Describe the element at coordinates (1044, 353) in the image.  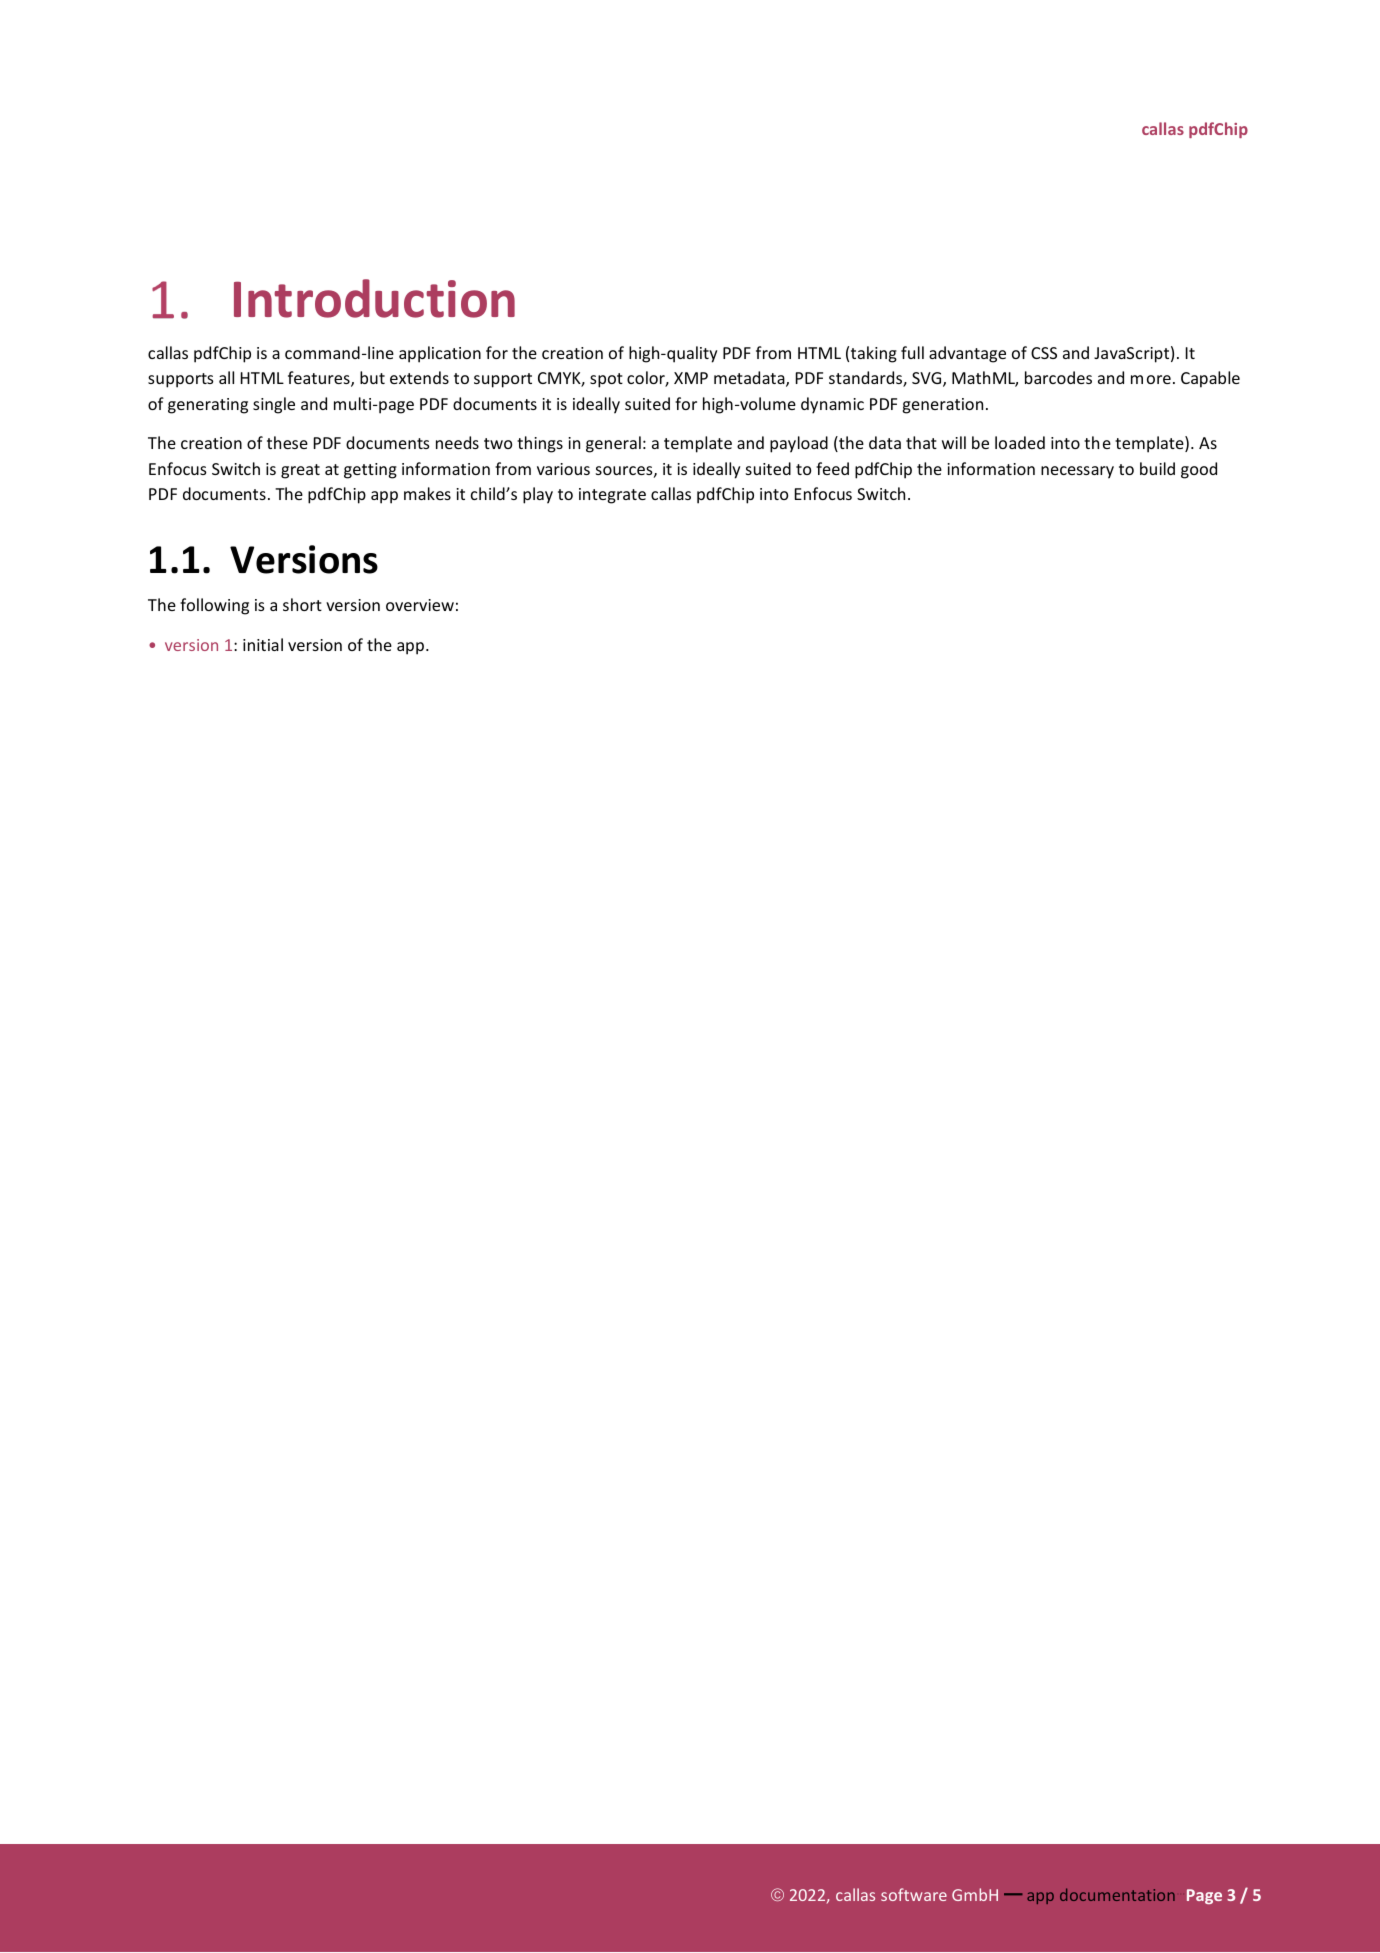
I see `CSS` at that location.
